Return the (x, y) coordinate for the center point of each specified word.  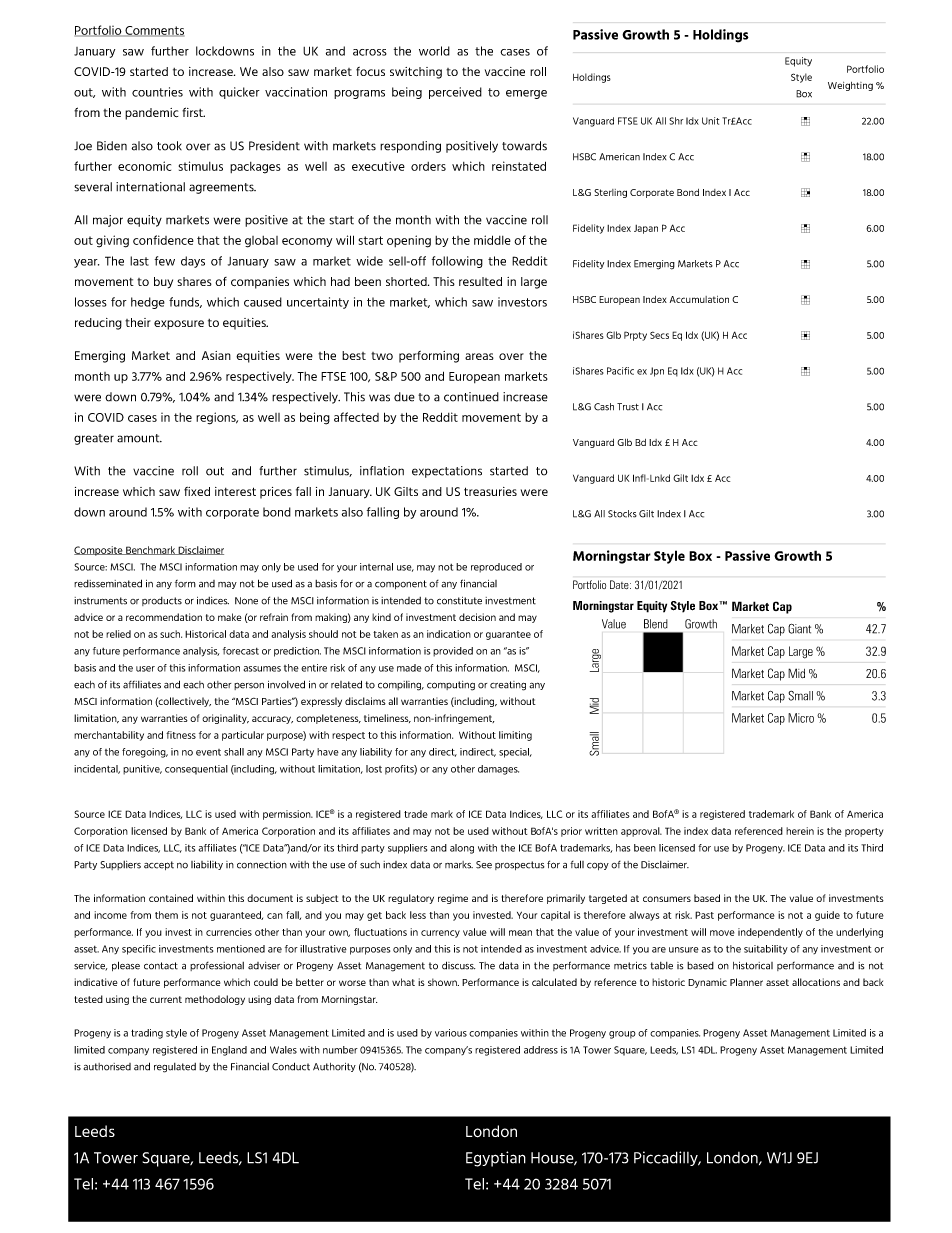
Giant (799, 629)
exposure (179, 325)
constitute (459, 601)
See (484, 865)
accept (159, 865)
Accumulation (699, 299)
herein (800, 831)
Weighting (850, 86)
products (162, 601)
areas (479, 356)
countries (157, 92)
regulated (175, 1068)
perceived (455, 93)
